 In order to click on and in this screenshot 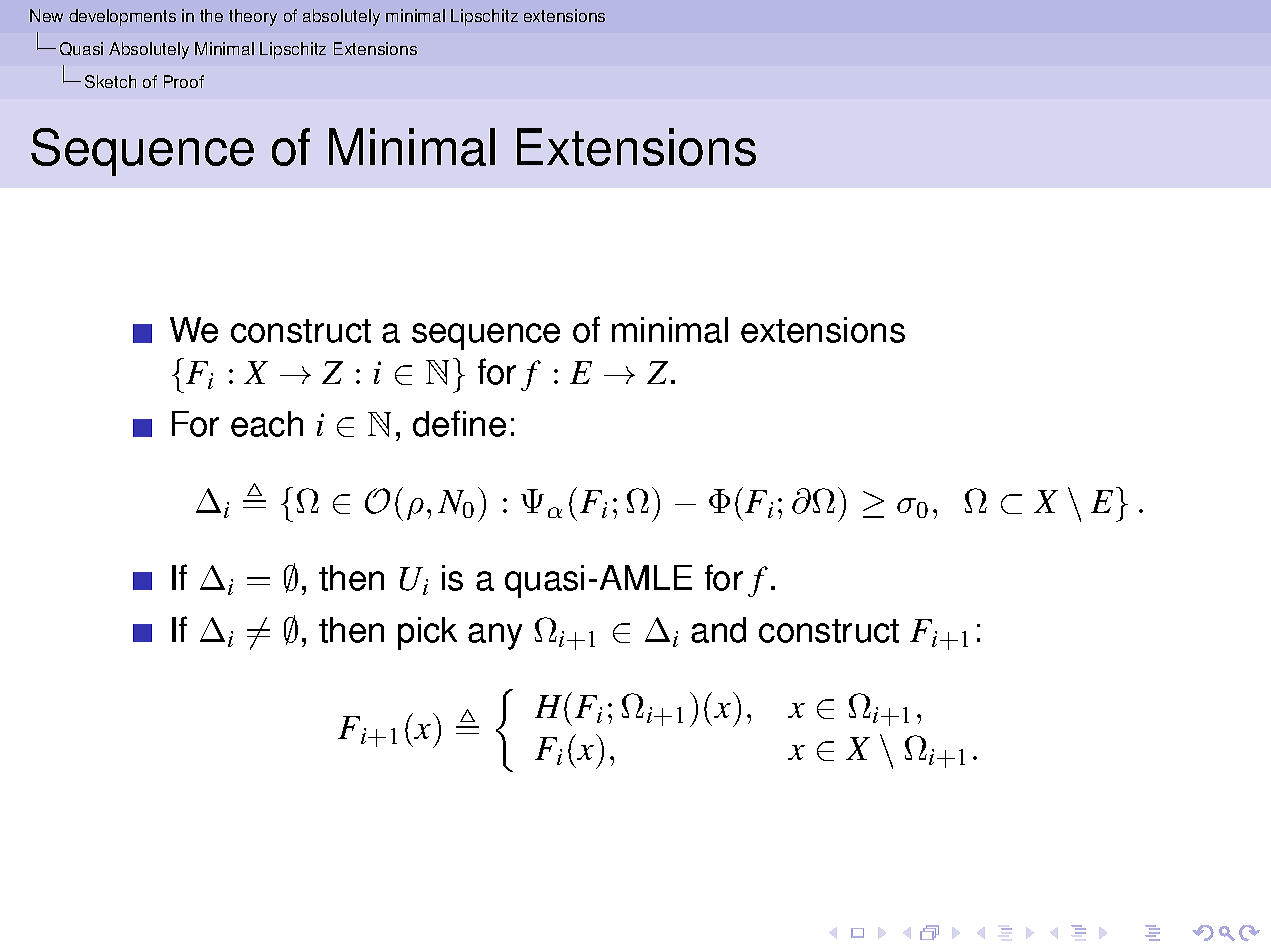, I will do `click(718, 630)`.
